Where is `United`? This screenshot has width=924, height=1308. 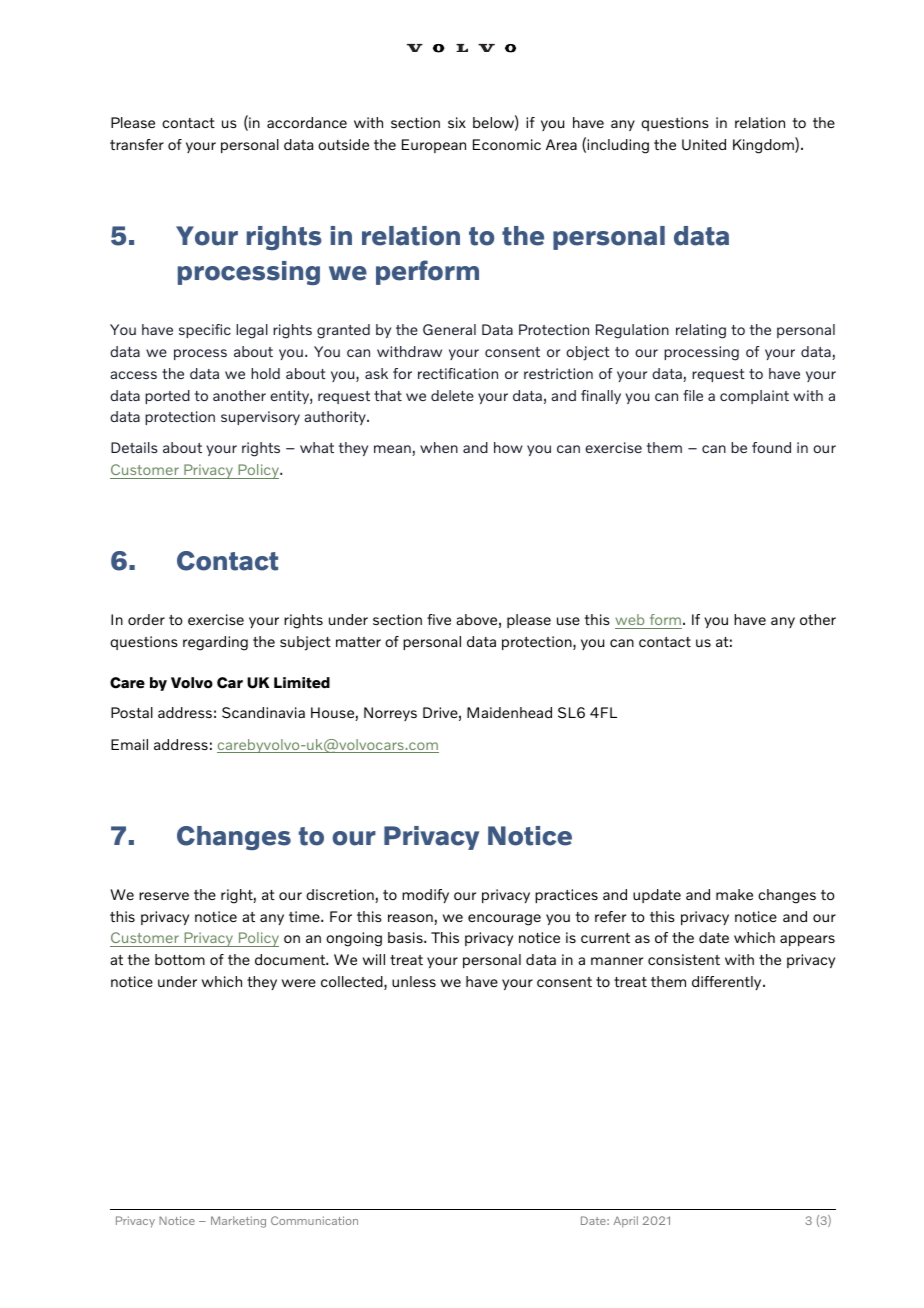
United is located at coordinates (704, 145).
